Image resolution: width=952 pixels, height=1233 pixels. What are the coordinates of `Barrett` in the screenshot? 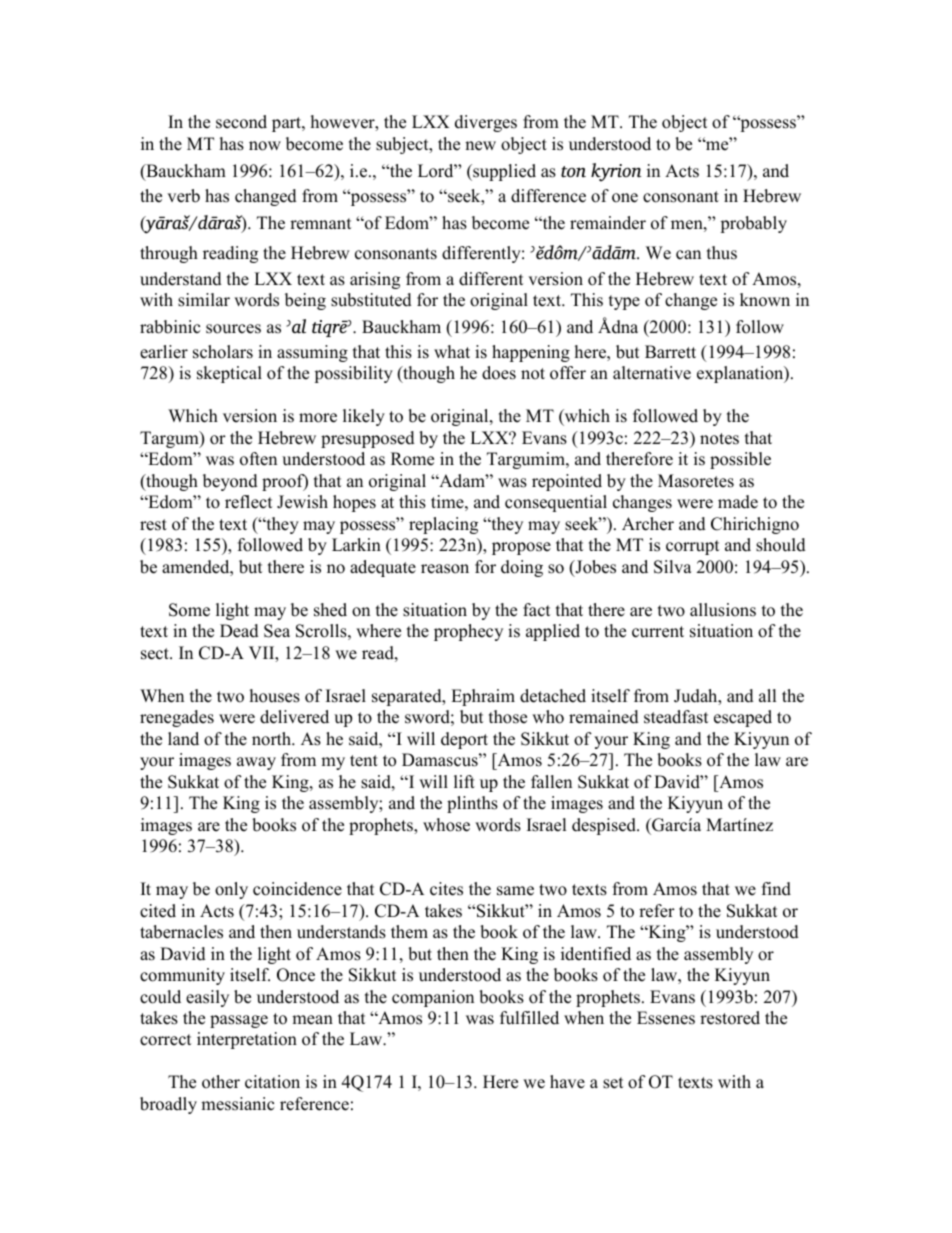 It's located at (670, 352).
